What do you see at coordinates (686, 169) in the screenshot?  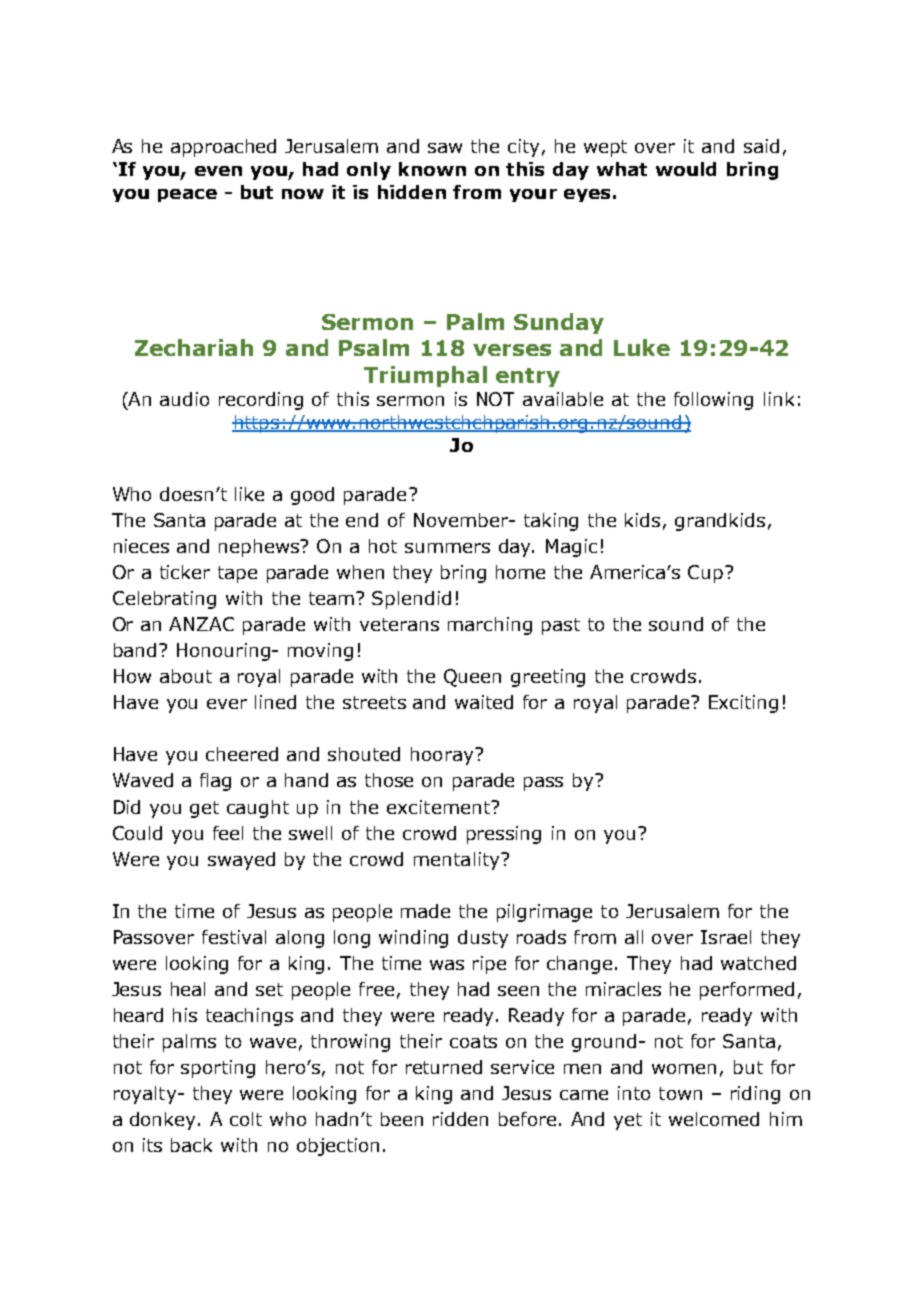 I see `would` at bounding box center [686, 169].
